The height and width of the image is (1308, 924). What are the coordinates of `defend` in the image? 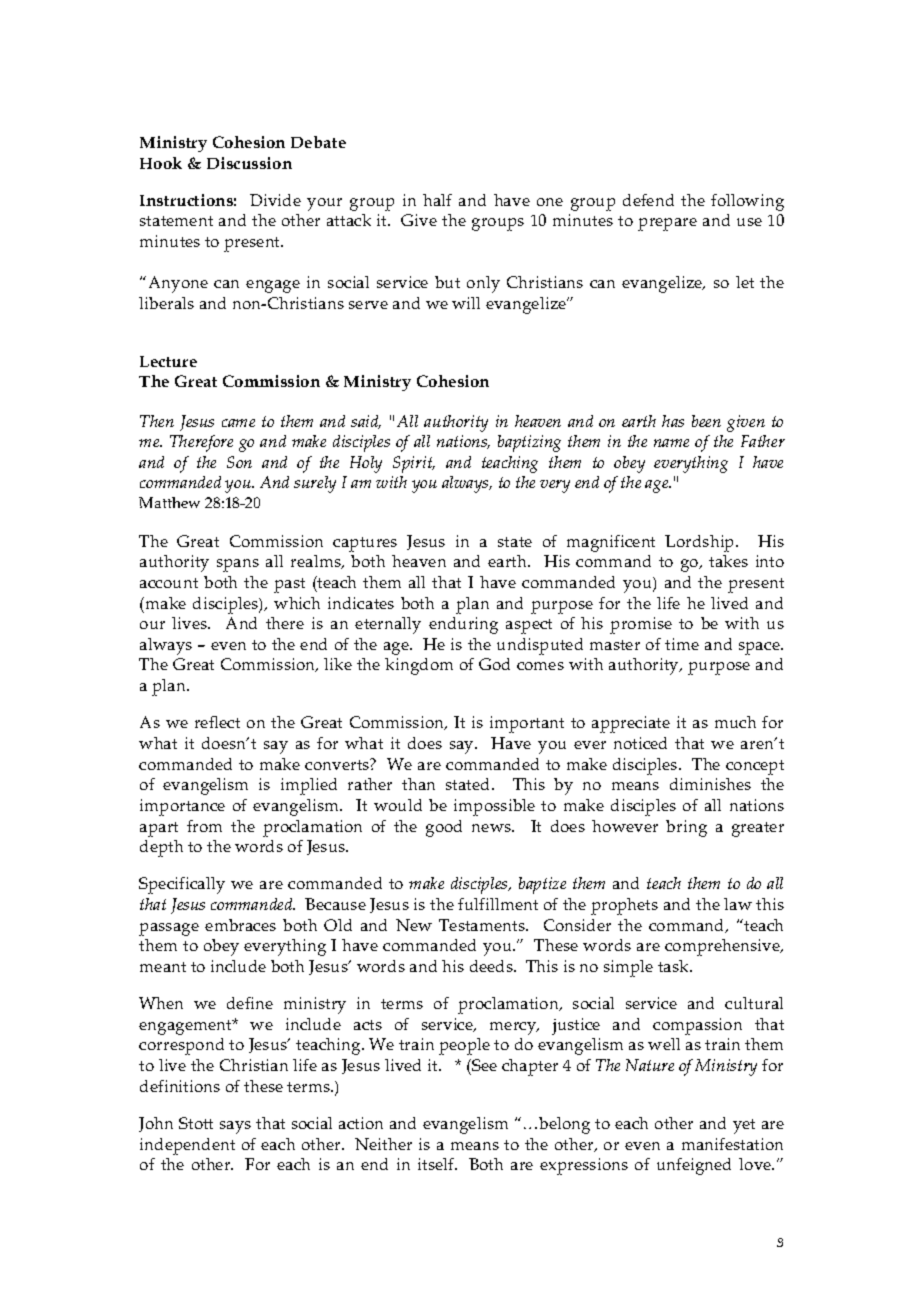 It's located at (648, 200).
